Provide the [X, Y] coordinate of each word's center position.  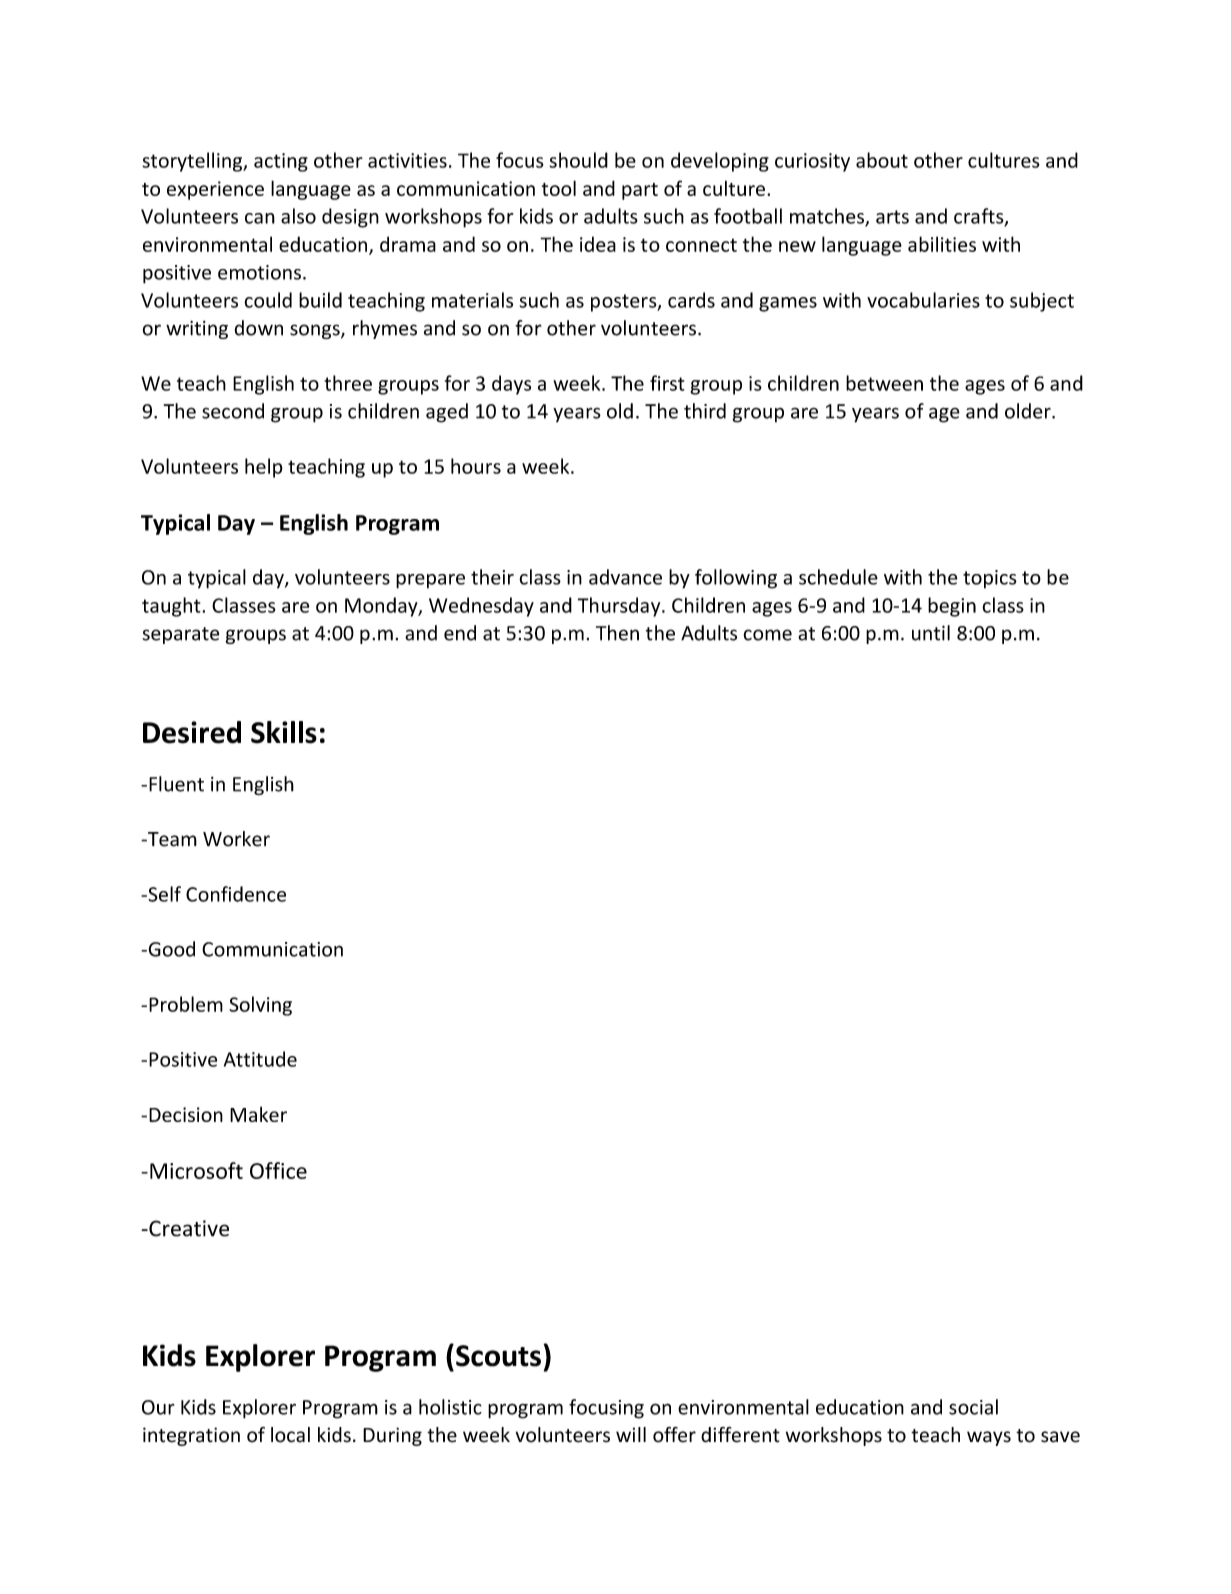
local [290, 1435]
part [640, 191]
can [260, 218]
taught [172, 607]
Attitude [260, 1059]
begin [952, 607]
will [631, 1434]
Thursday [620, 607]
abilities [942, 244]
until [931, 633]
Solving [260, 1006]
